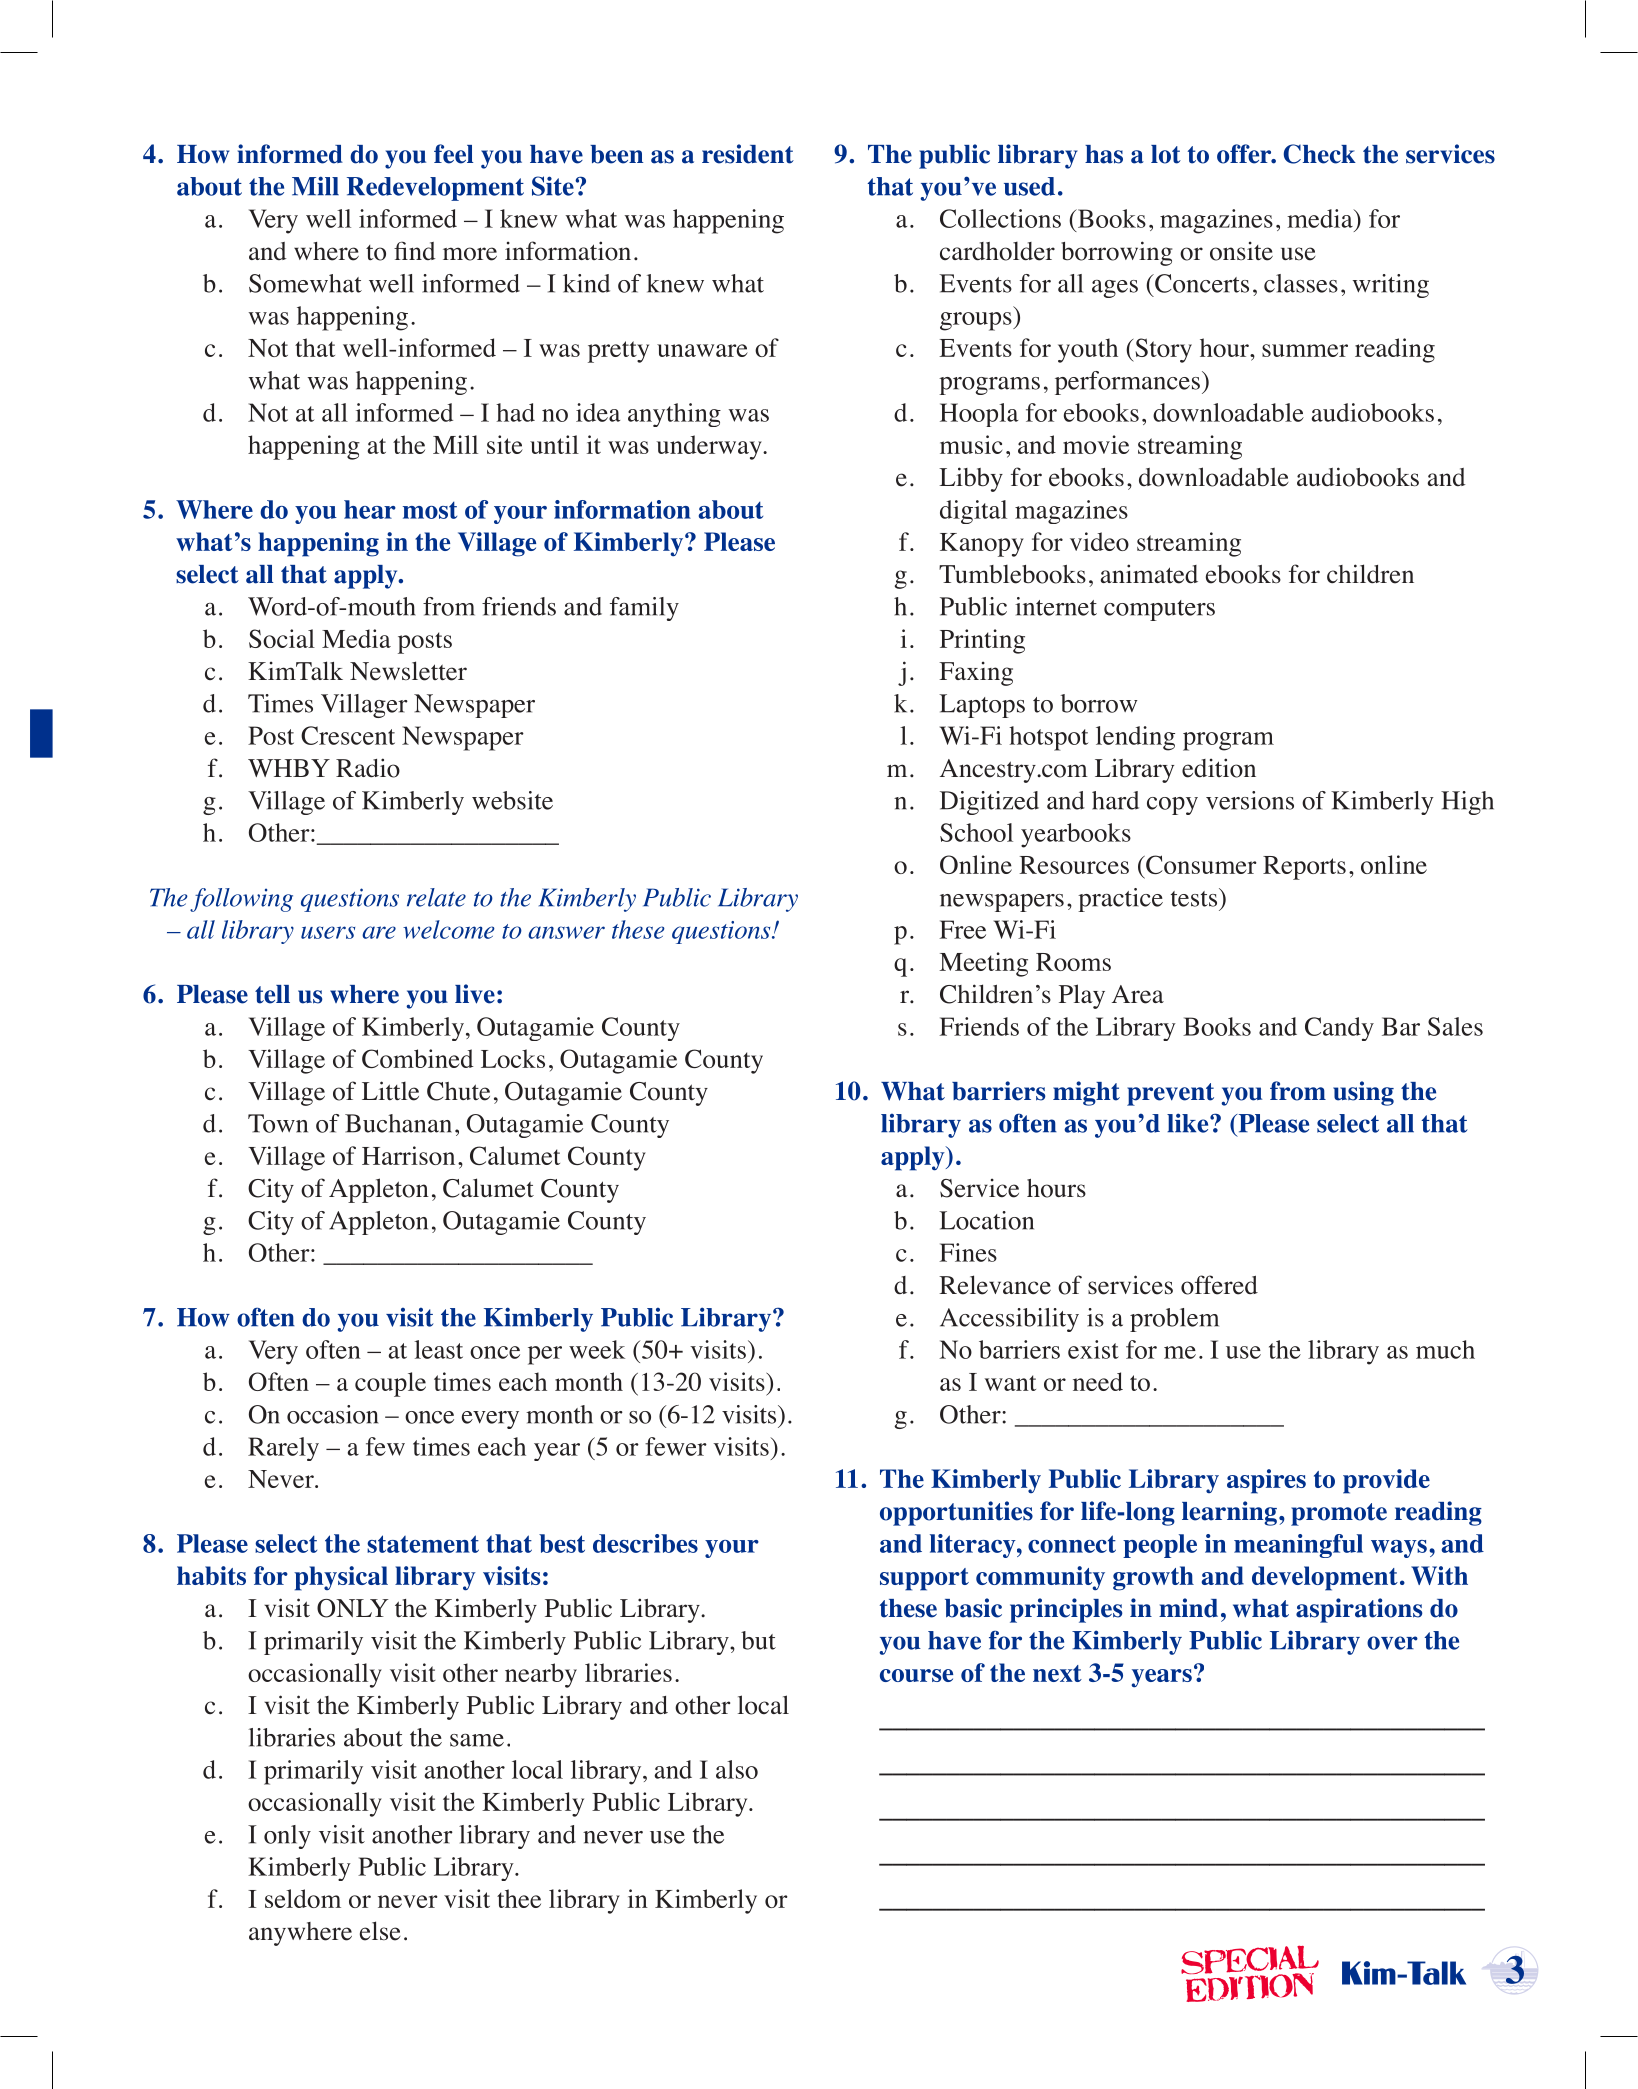 The image size is (1638, 2089). What do you see at coordinates (1266, 1481) in the page?
I see `aspires` at bounding box center [1266, 1481].
